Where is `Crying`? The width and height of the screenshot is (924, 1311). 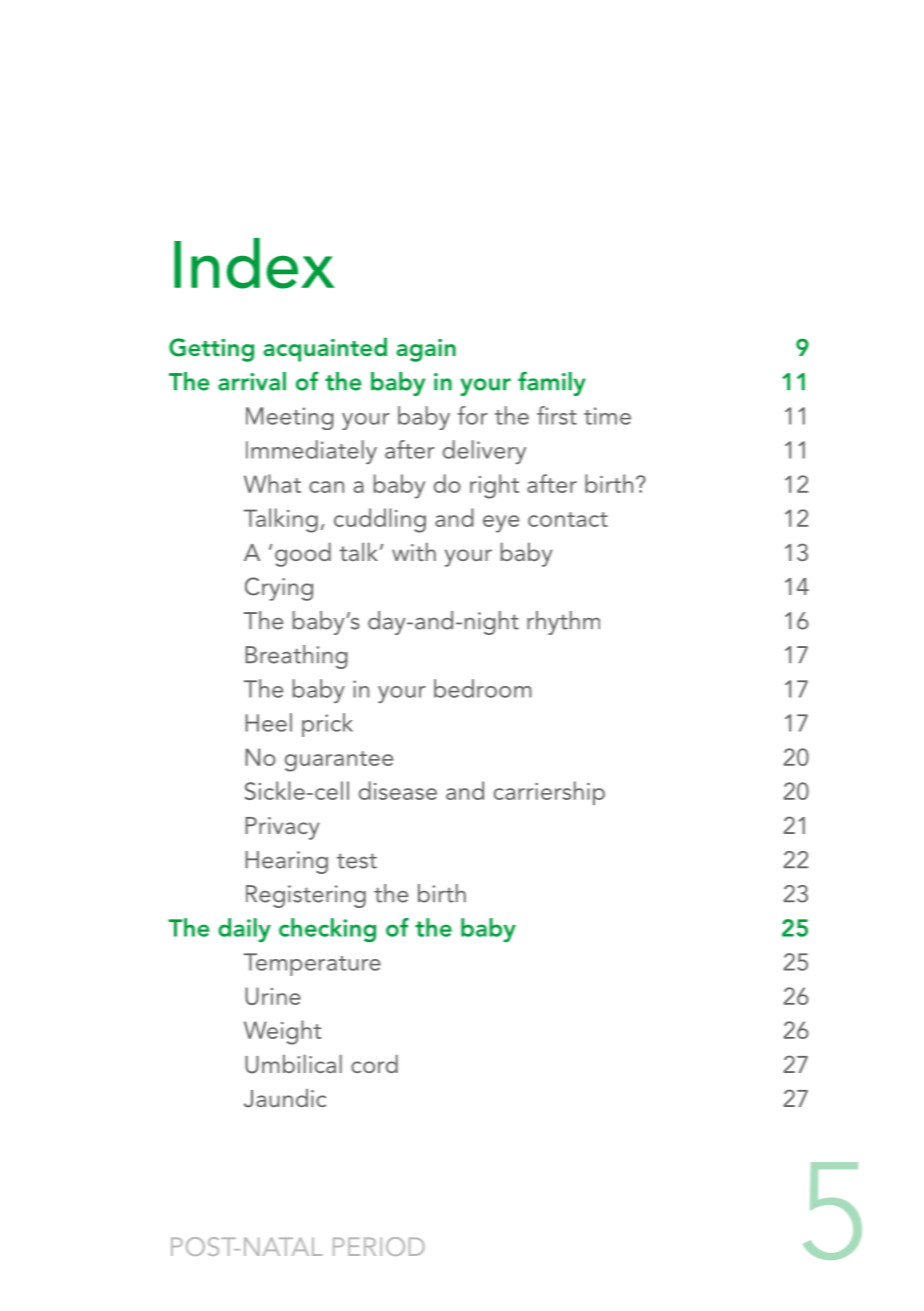
Crying is located at coordinates (279, 589).
